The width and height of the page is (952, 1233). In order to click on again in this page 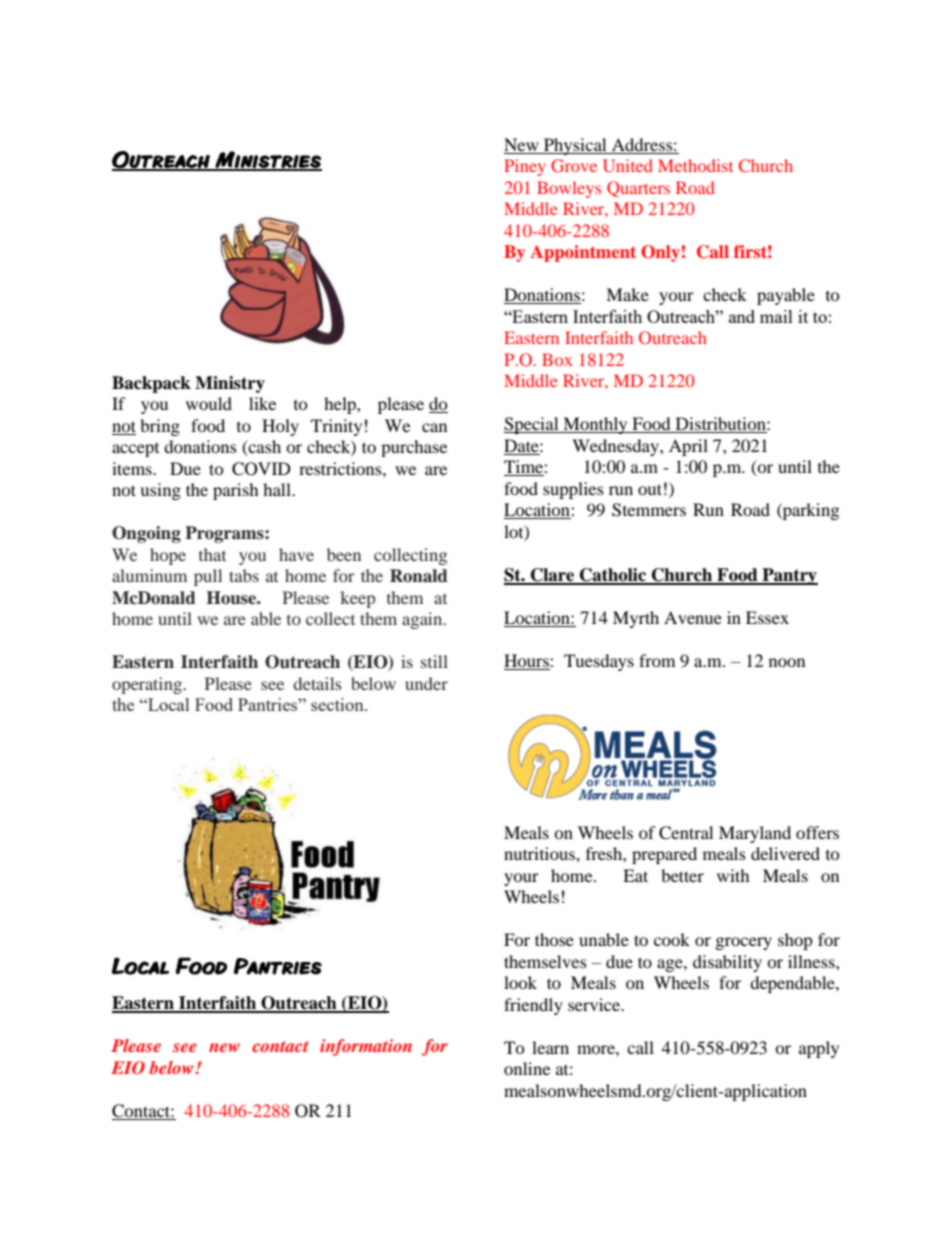, I will do `click(423, 620)`.
